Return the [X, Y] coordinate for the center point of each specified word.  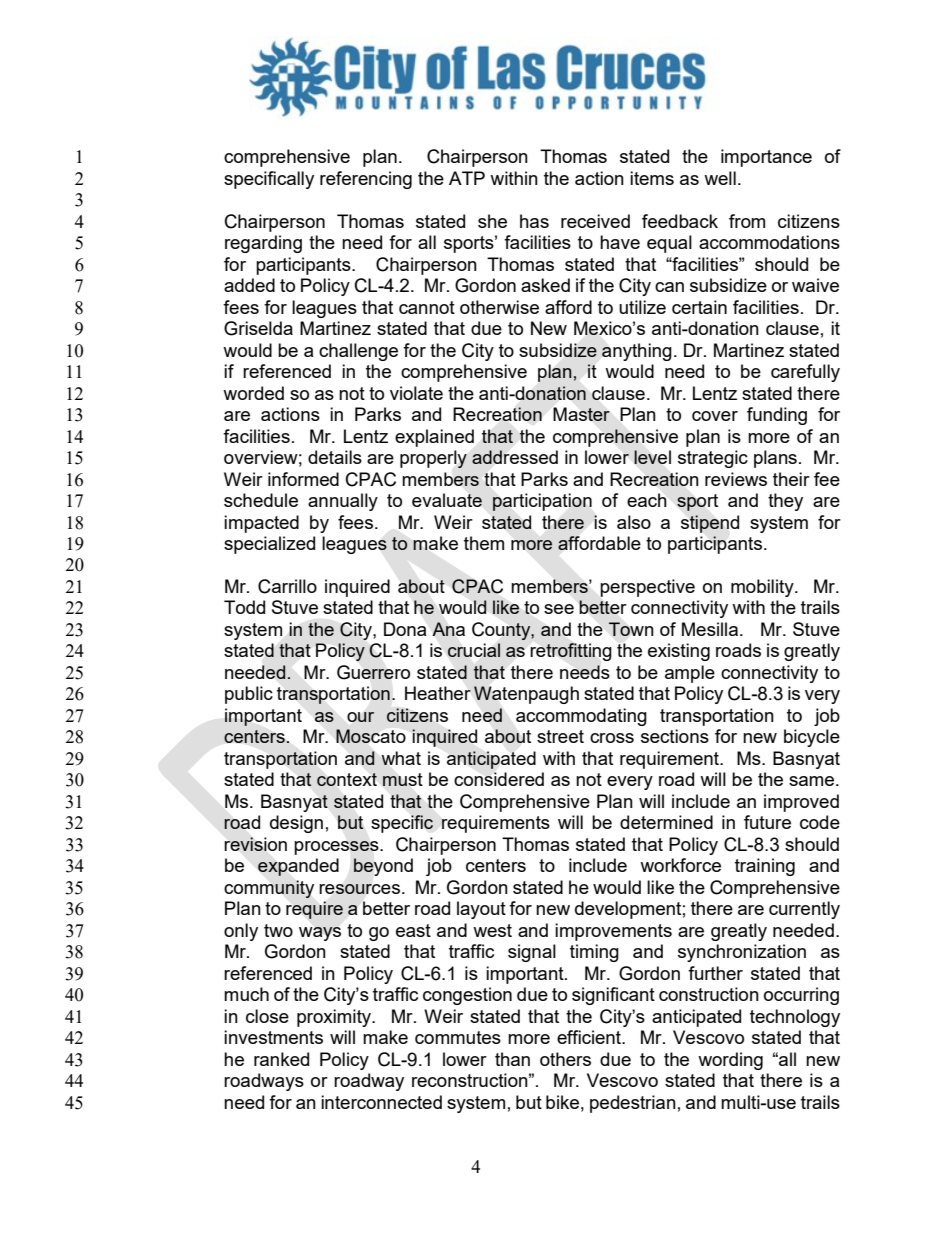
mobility [763, 588]
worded [253, 393]
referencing [366, 180]
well [720, 178]
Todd [244, 607]
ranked [281, 1059]
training [765, 867]
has [534, 221]
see [559, 609]
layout [481, 910]
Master [581, 414]
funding [777, 416]
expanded [298, 867]
